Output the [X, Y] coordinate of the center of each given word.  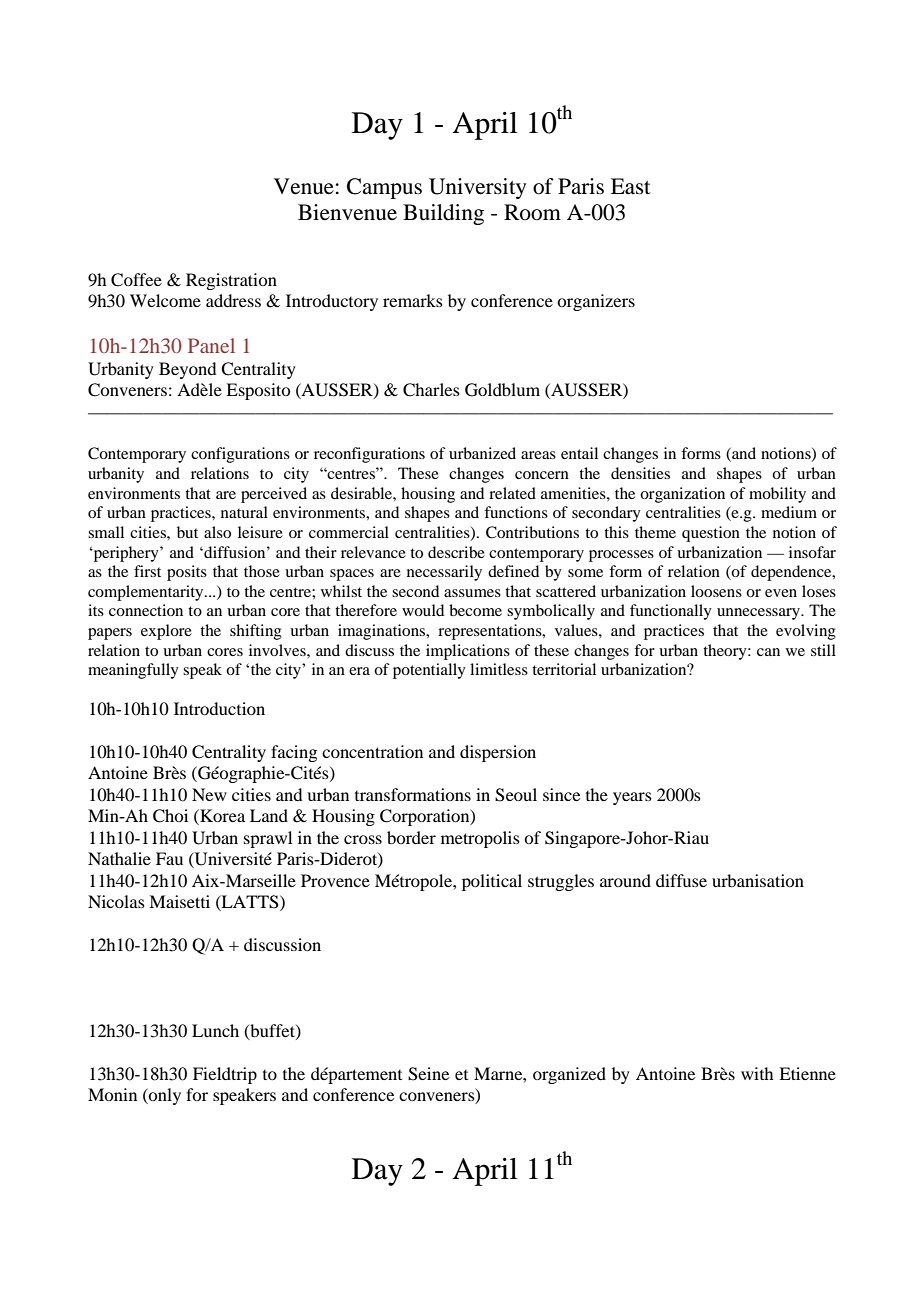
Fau [169, 858]
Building [443, 214]
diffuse [681, 880]
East [631, 186]
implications [468, 652]
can [768, 652]
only [164, 1096]
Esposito [258, 391]
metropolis [480, 839]
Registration [231, 281]
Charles [431, 390]
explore [166, 632]
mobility [777, 495]
